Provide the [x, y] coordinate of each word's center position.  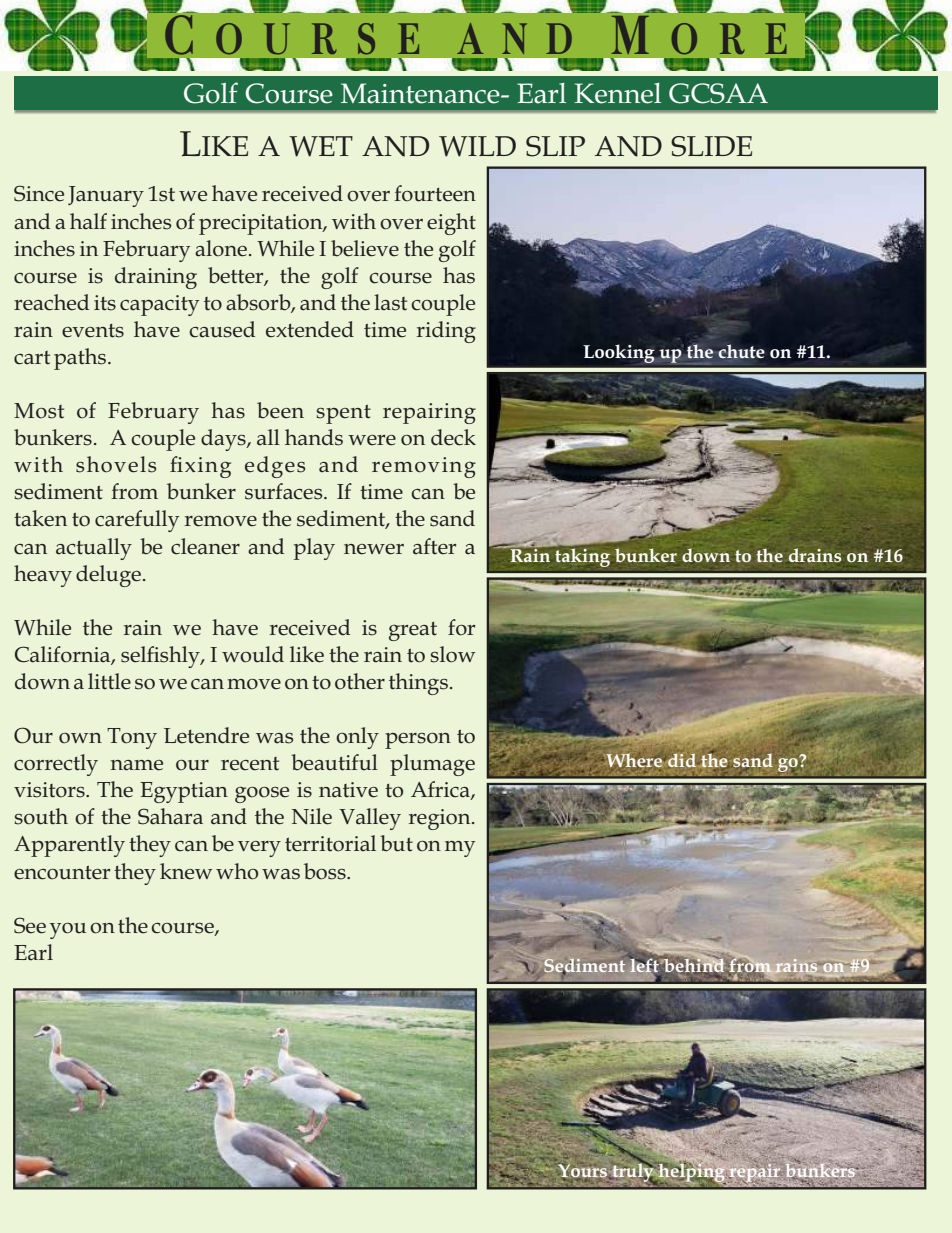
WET [321, 146]
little [109, 681]
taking [582, 557]
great [413, 631]
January [106, 196]
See [30, 925]
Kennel [618, 93]
